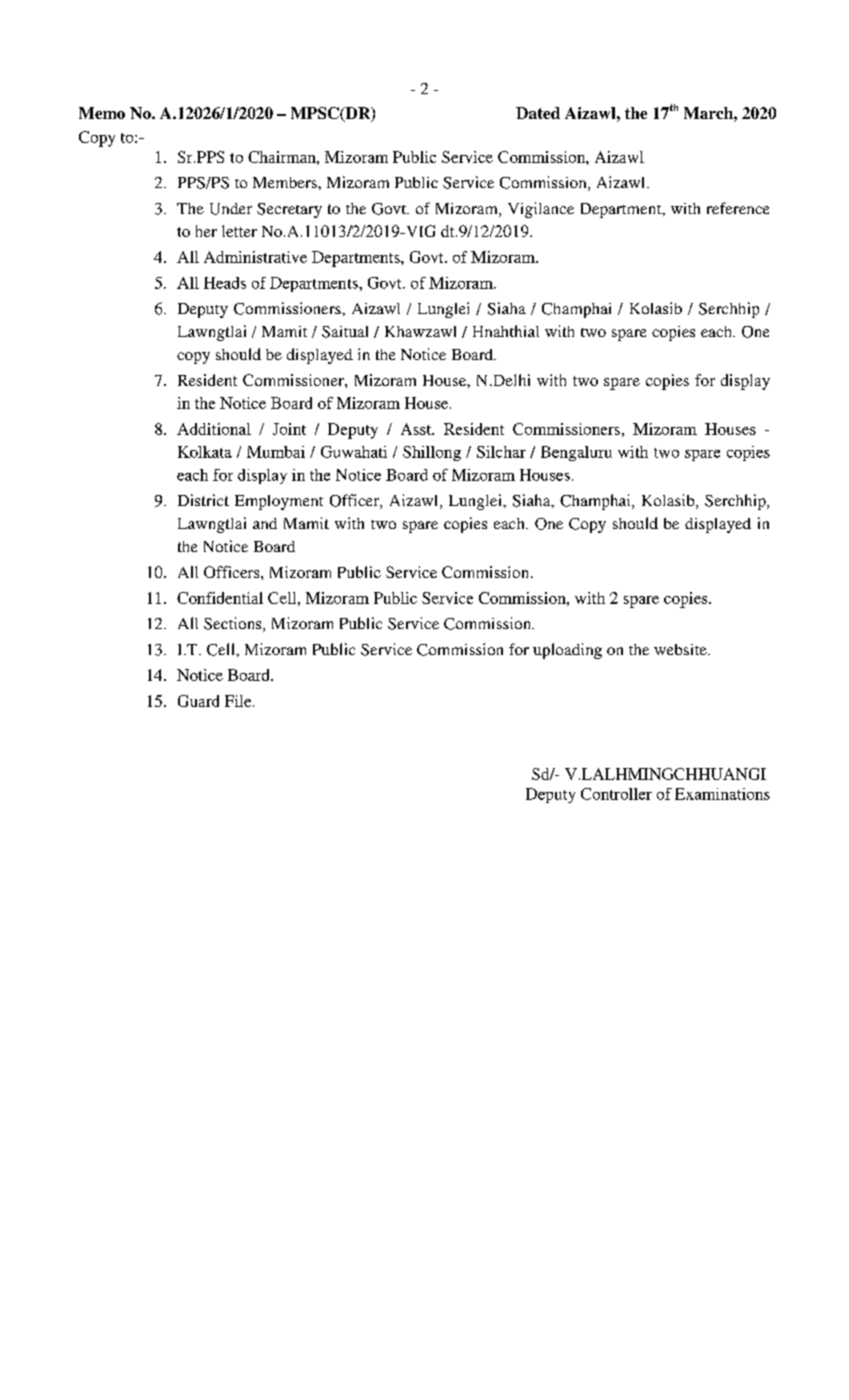 This page has height=1400, width=849. What do you see at coordinates (538, 113) in the page?
I see `Dated` at bounding box center [538, 113].
